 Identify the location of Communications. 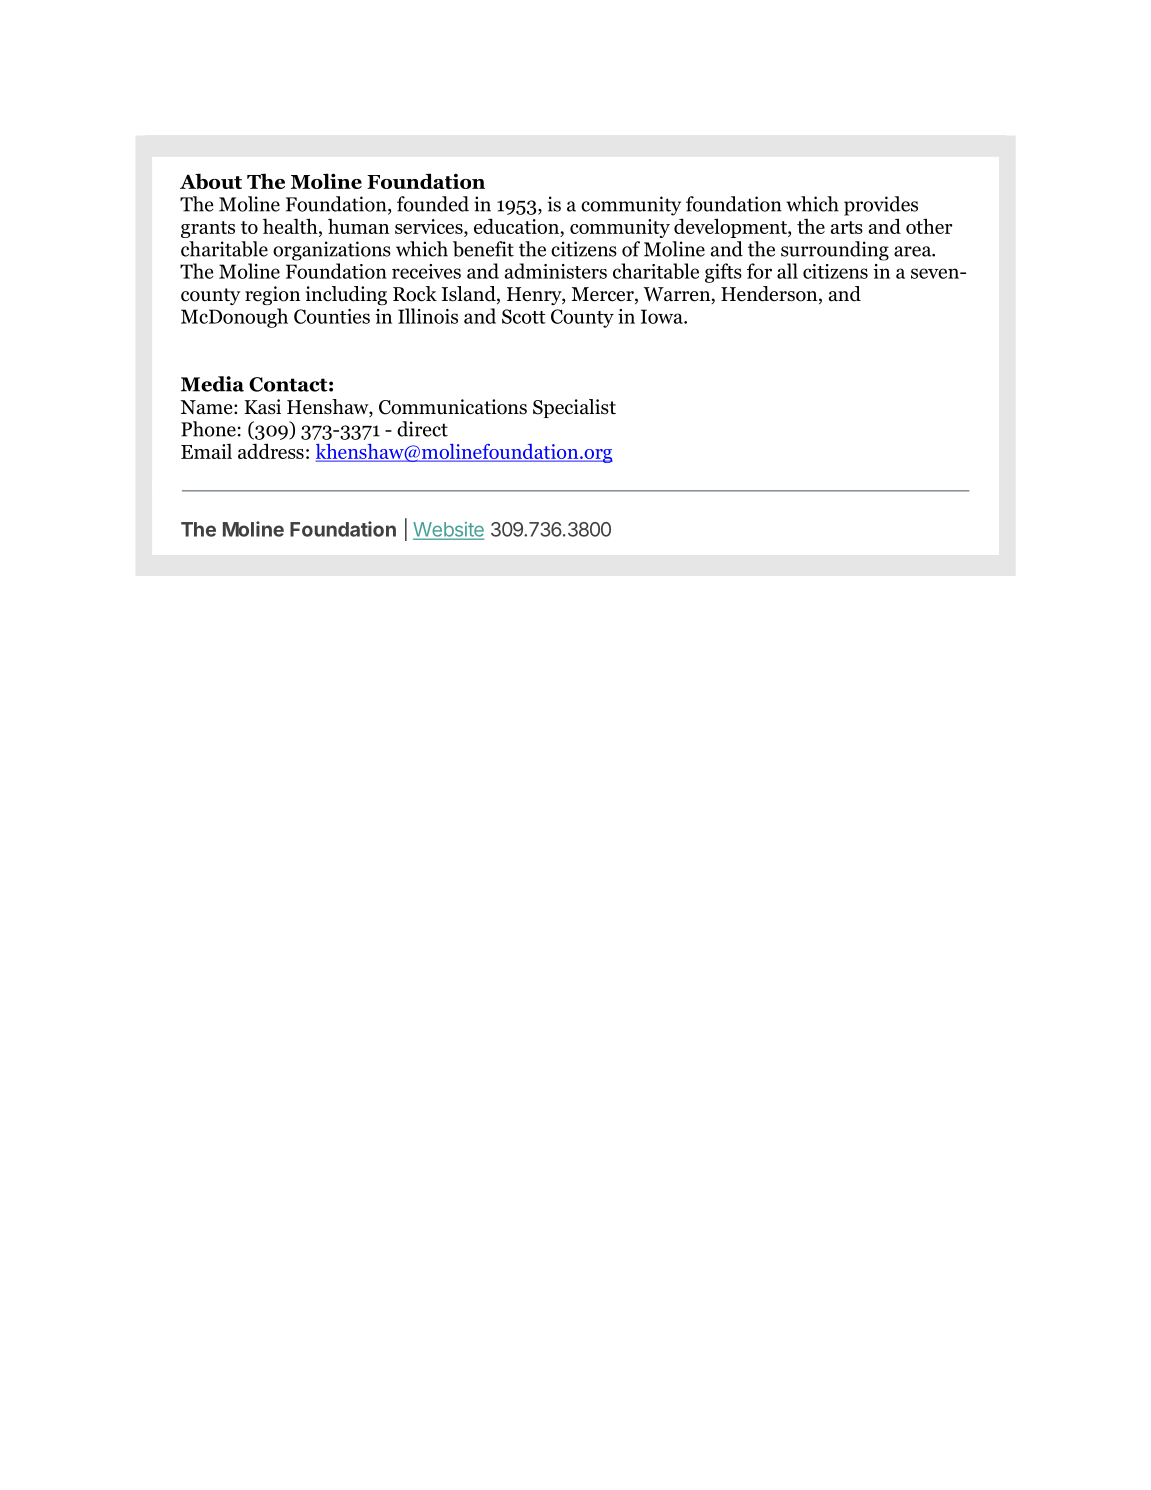
(453, 407).
